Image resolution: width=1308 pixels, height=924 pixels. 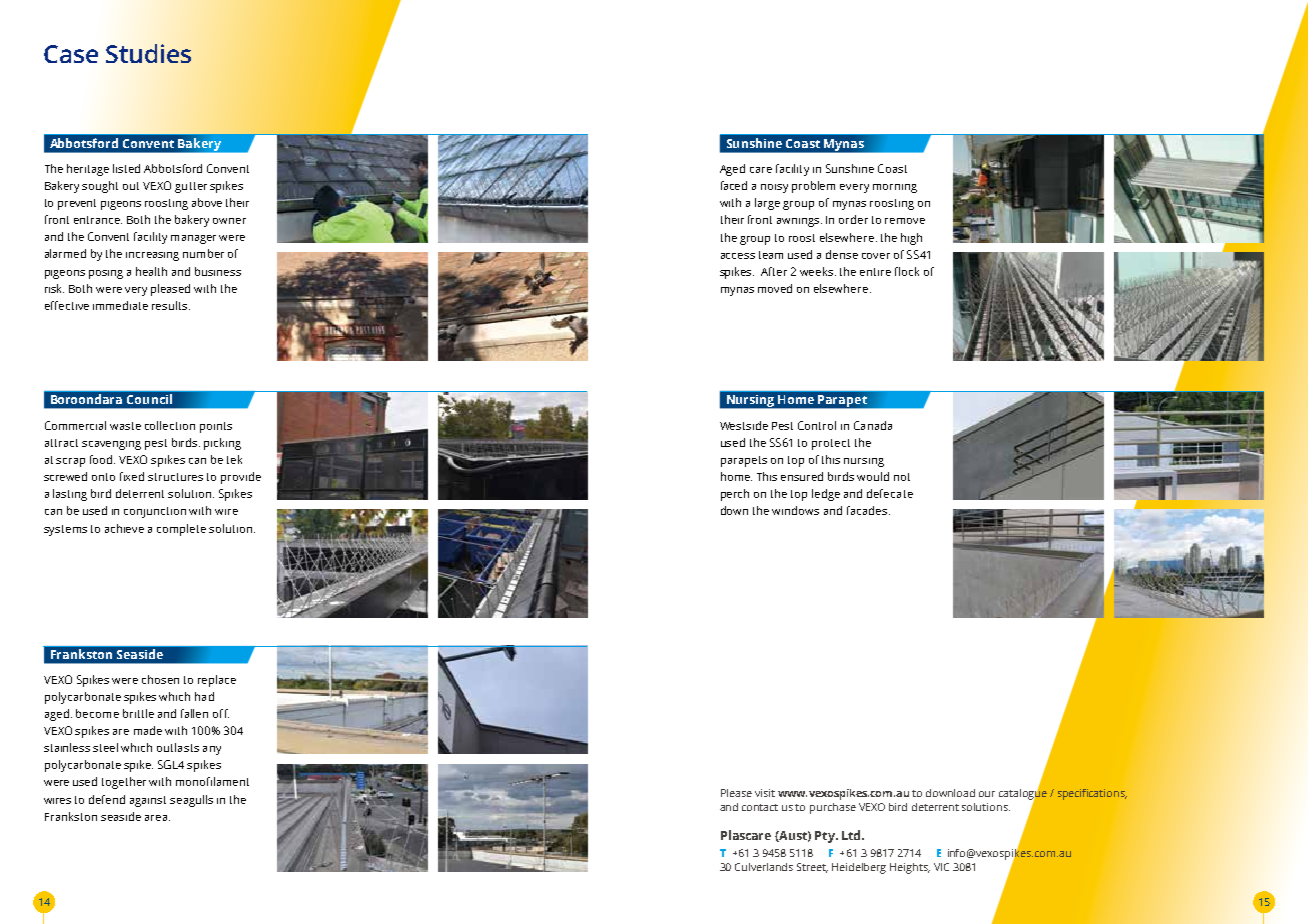 I want to click on complete, so click(x=181, y=530).
